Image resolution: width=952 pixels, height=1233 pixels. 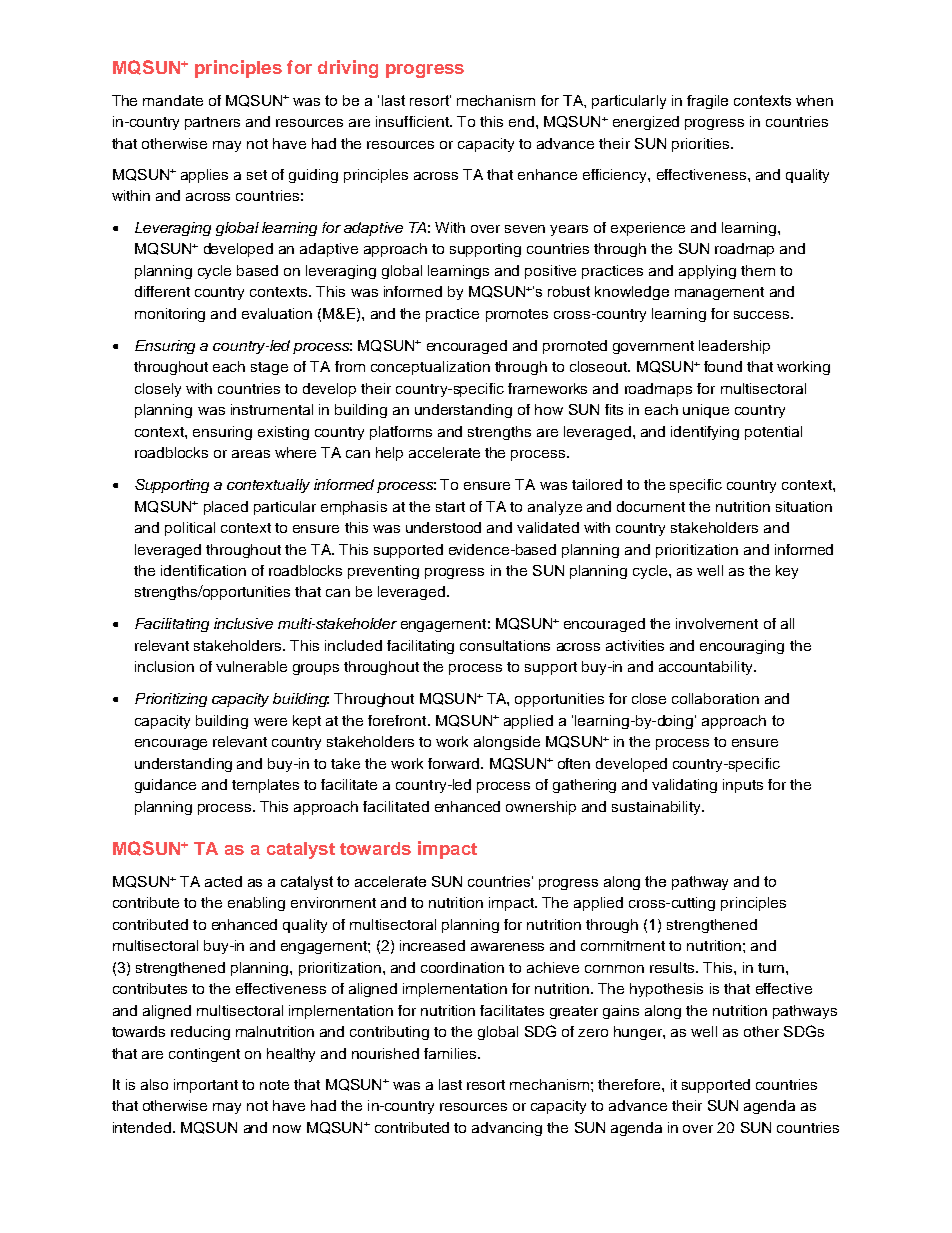 What do you see at coordinates (243, 623) in the screenshot?
I see `inclusive` at bounding box center [243, 623].
